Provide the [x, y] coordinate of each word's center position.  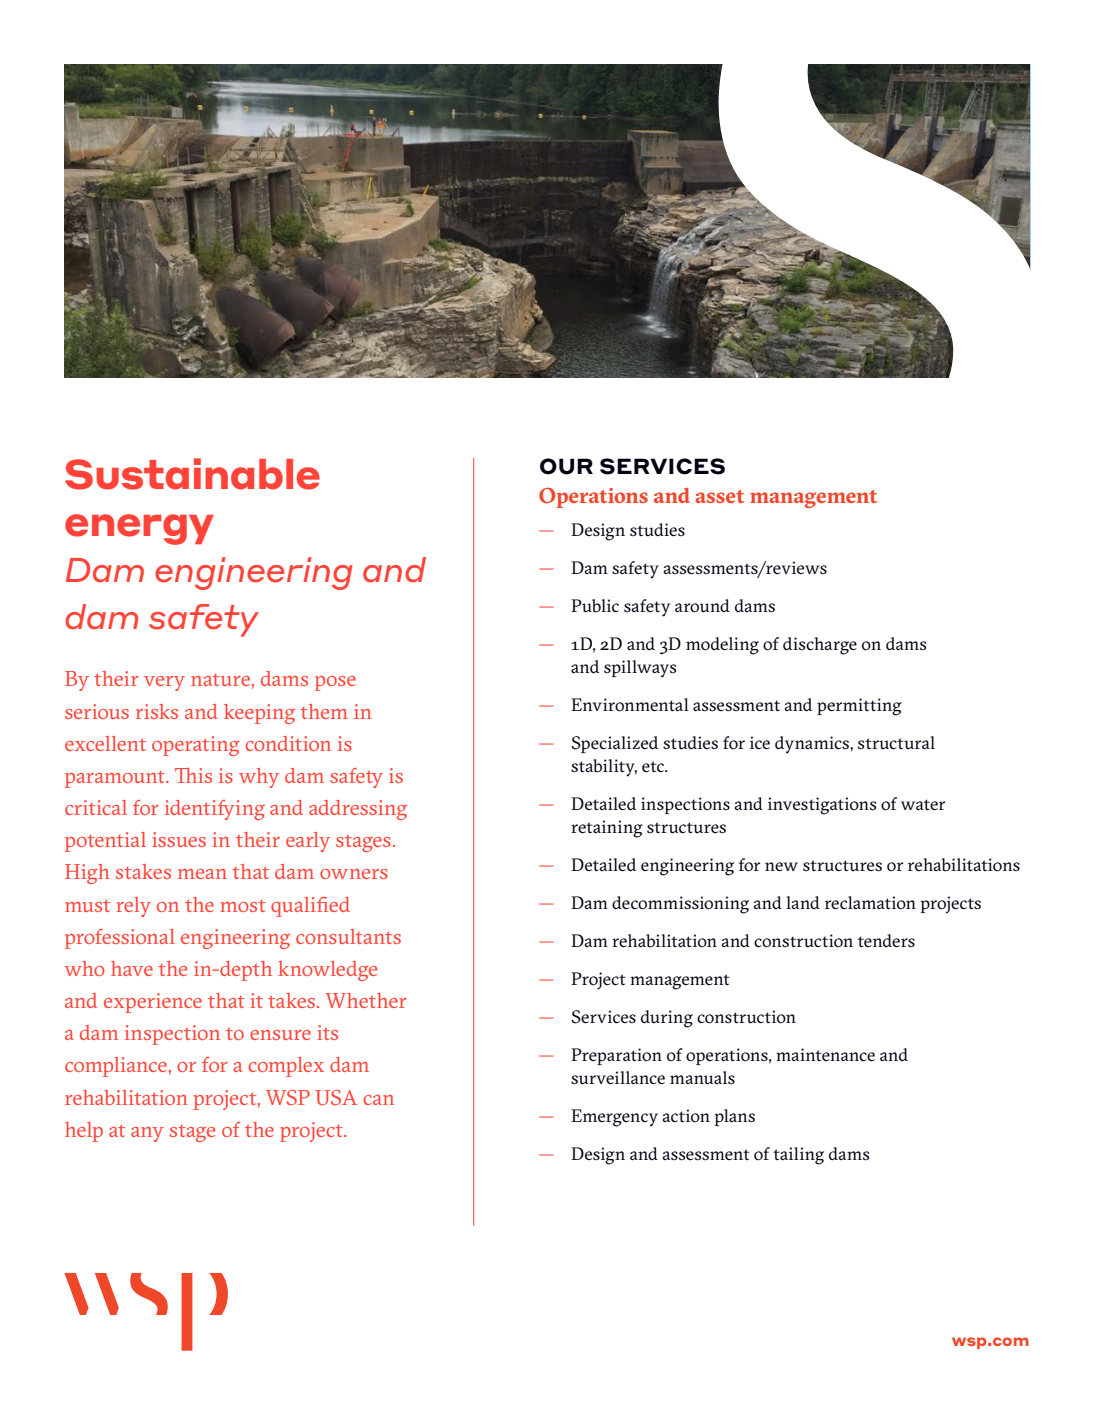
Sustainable [192, 474]
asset [719, 496]
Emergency [614, 1118]
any [147, 1134]
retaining [607, 829]
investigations [822, 806]
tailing [798, 1156]
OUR [566, 466]
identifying [215, 810]
